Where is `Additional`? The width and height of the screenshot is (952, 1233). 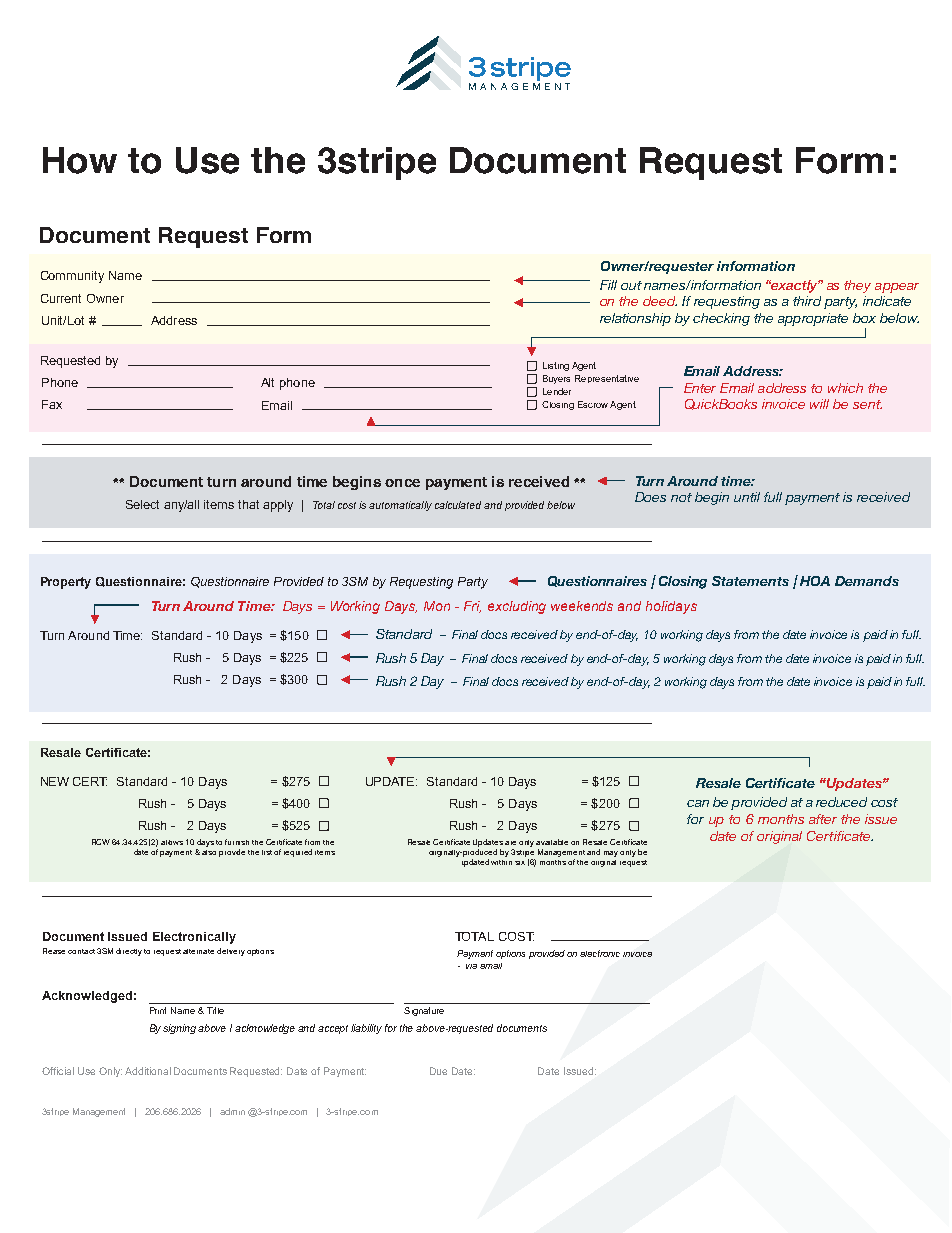 Additional is located at coordinates (148, 1071).
